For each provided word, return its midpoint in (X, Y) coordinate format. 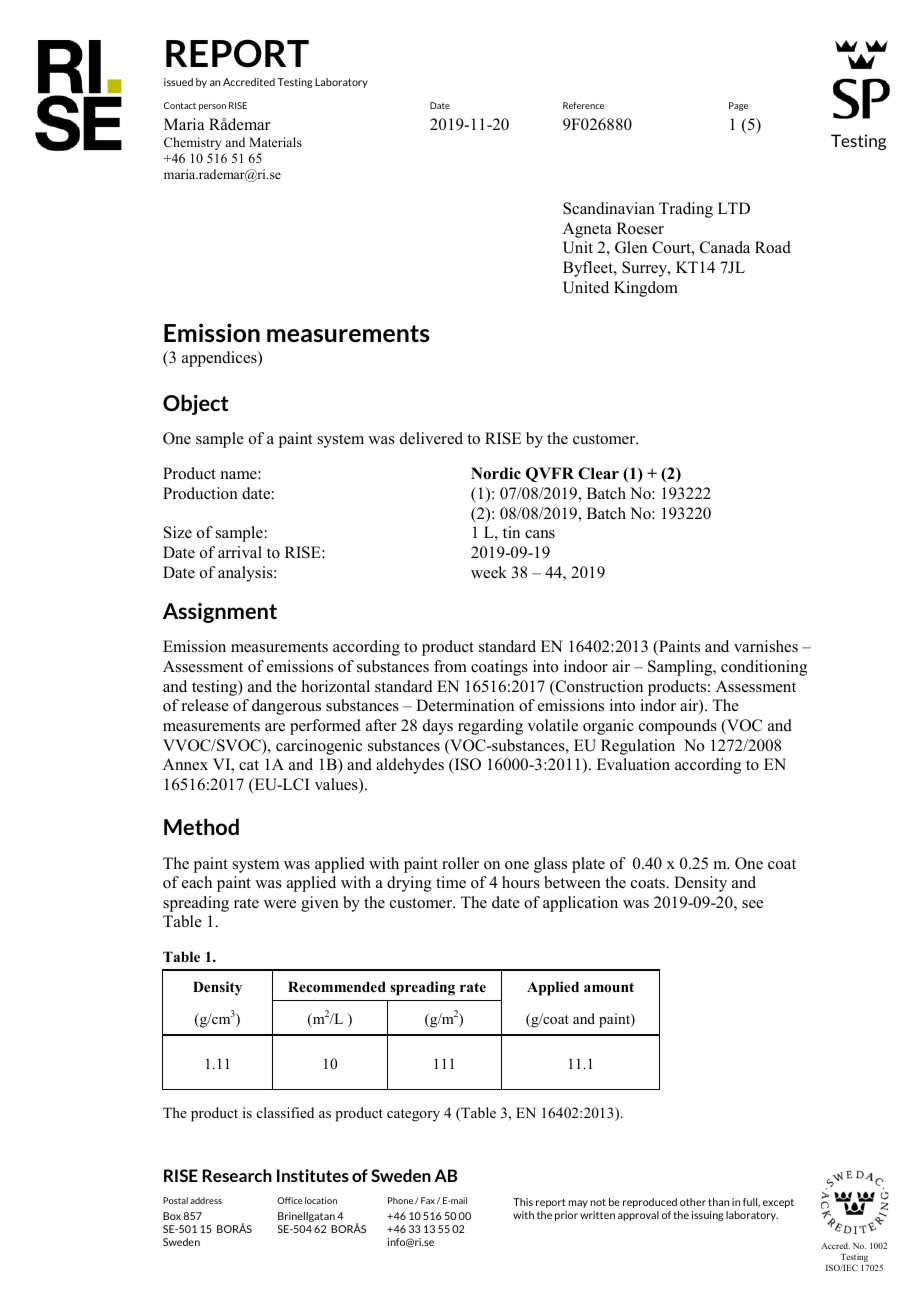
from (450, 666)
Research (237, 1175)
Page (738, 106)
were (280, 904)
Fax (428, 1200)
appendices (220, 359)
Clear (598, 473)
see (752, 904)
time (451, 882)
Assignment (220, 613)
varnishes (766, 646)
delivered (431, 438)
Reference (583, 105)
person (212, 107)
